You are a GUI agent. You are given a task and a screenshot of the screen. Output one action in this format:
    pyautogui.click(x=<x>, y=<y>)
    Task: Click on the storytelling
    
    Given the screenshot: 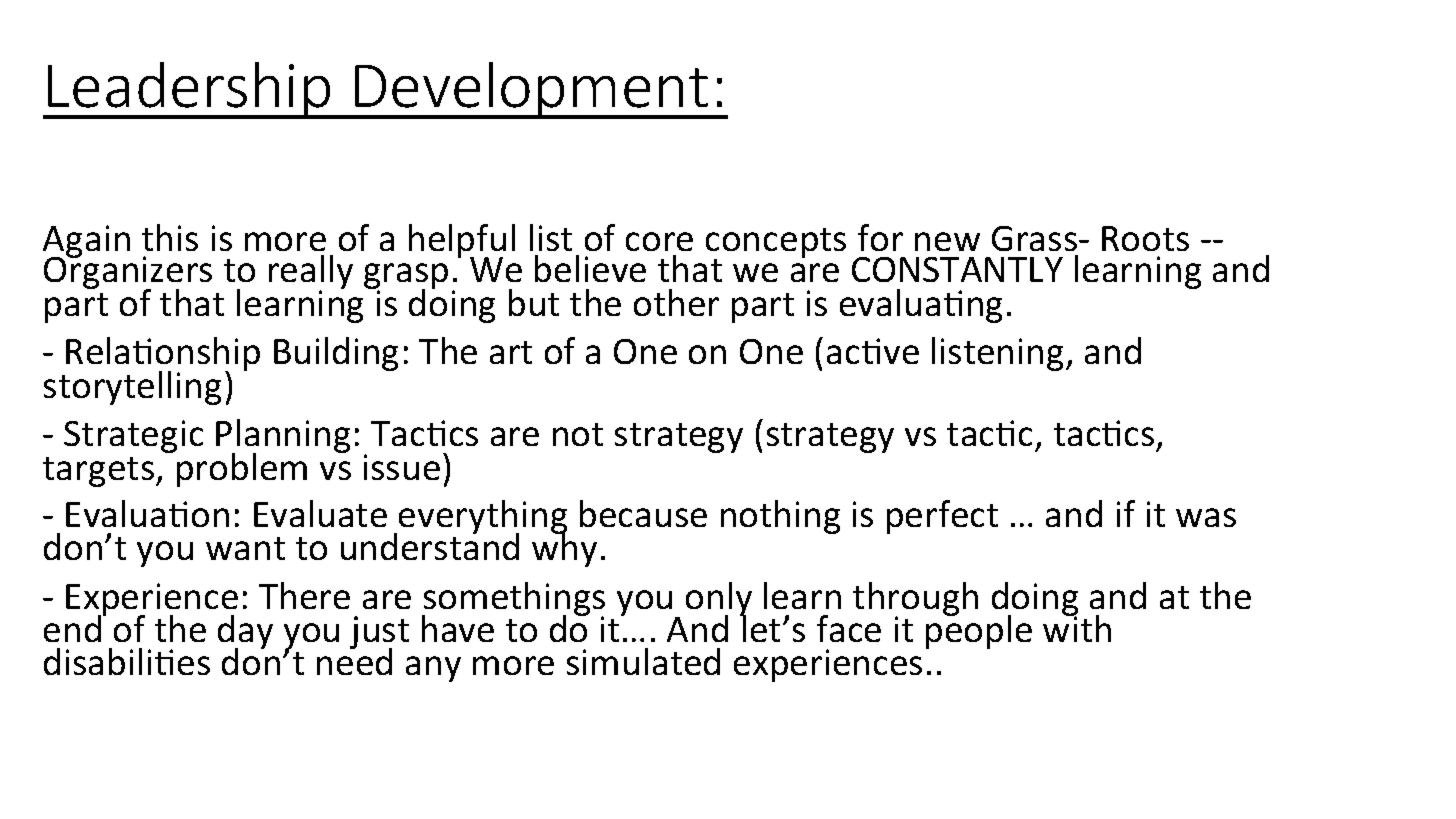 What is the action you would take?
    pyautogui.click(x=132, y=388)
